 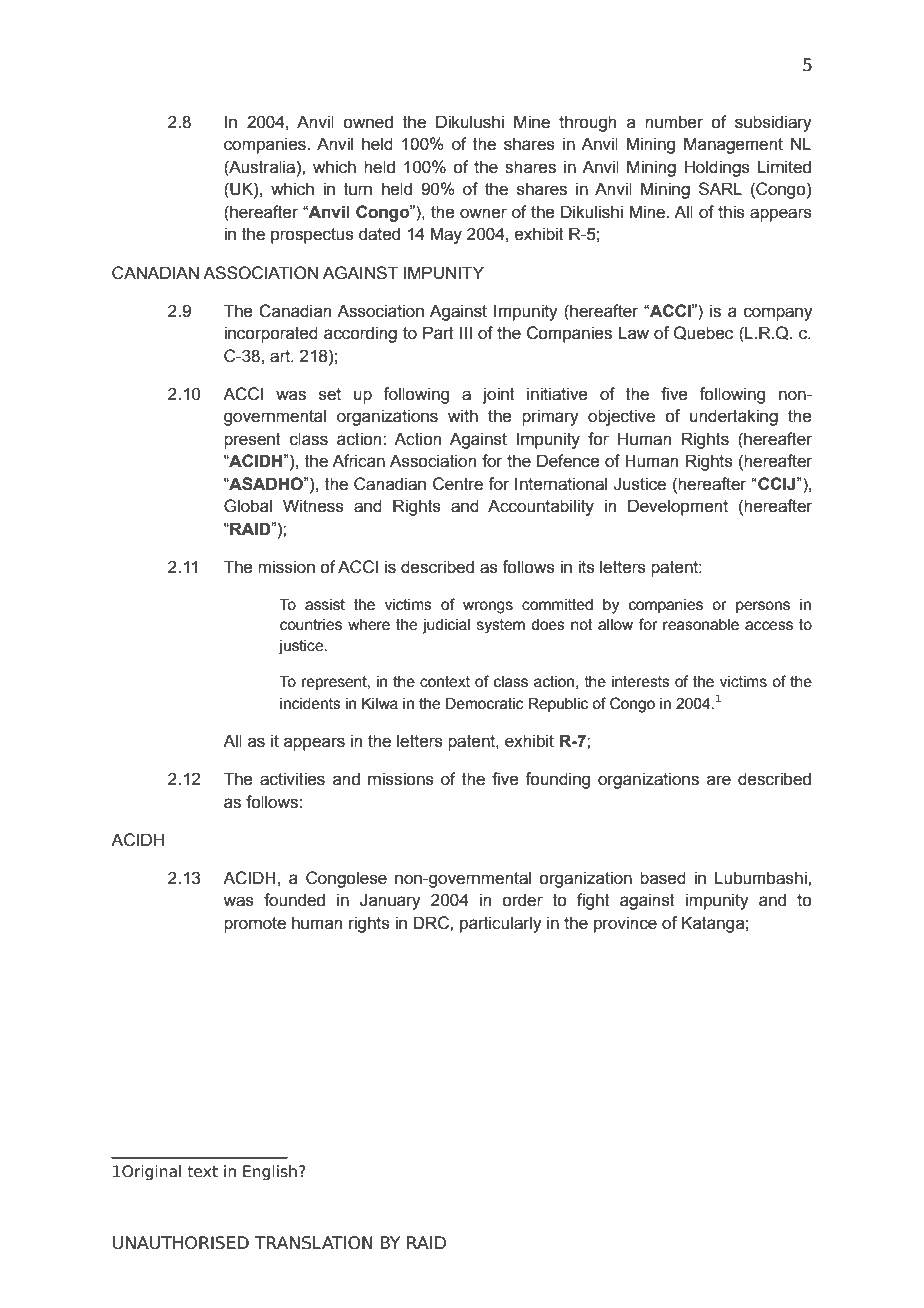 I want to click on set, so click(x=330, y=394).
